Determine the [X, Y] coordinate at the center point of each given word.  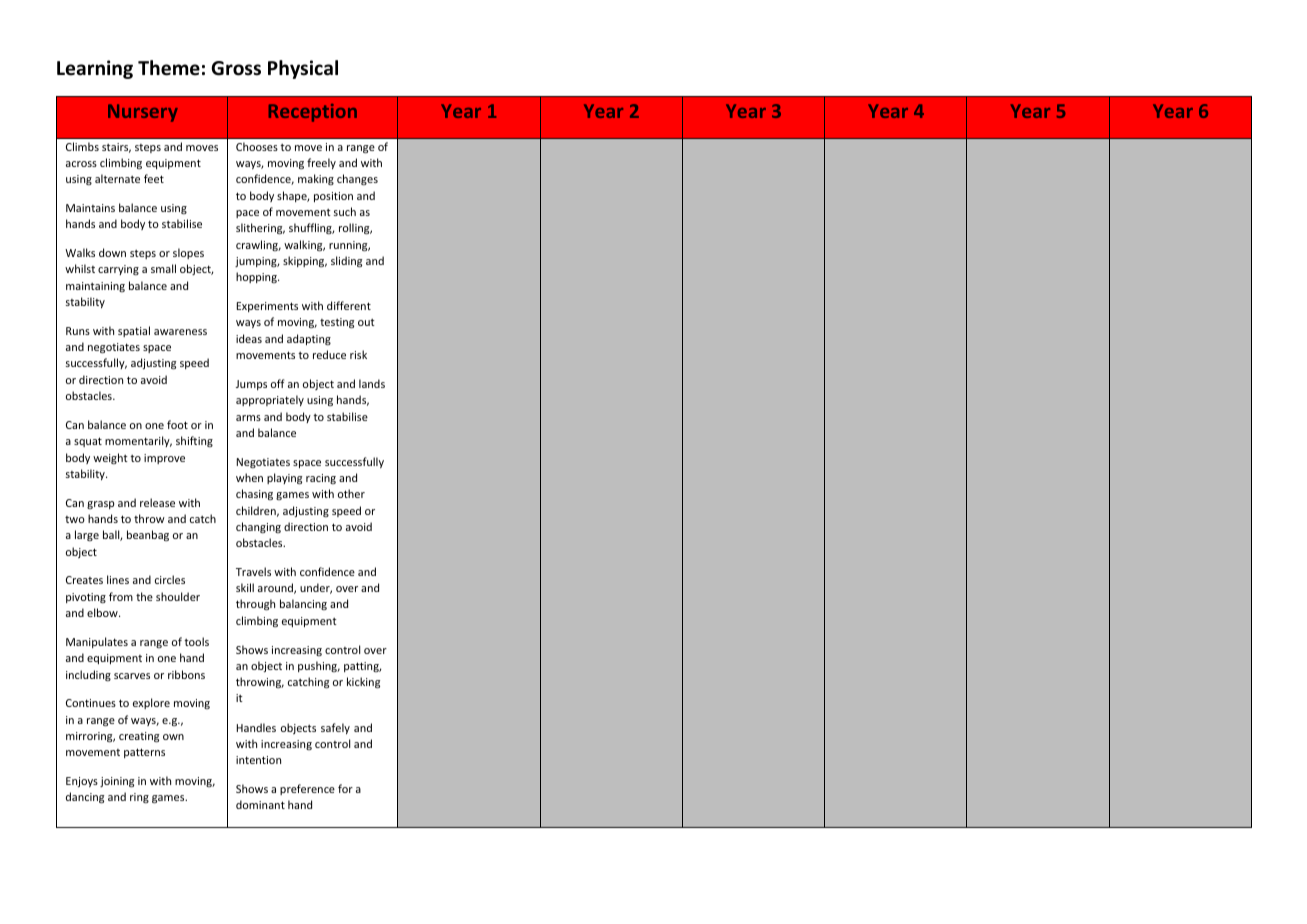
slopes [188, 253]
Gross [236, 68]
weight [110, 458]
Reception [313, 113]
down [112, 252]
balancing [303, 604]
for [345, 788]
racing [321, 479]
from [121, 596]
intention [258, 760]
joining [117, 782]
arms [248, 418]
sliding [346, 262]
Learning [95, 69]
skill [245, 587]
